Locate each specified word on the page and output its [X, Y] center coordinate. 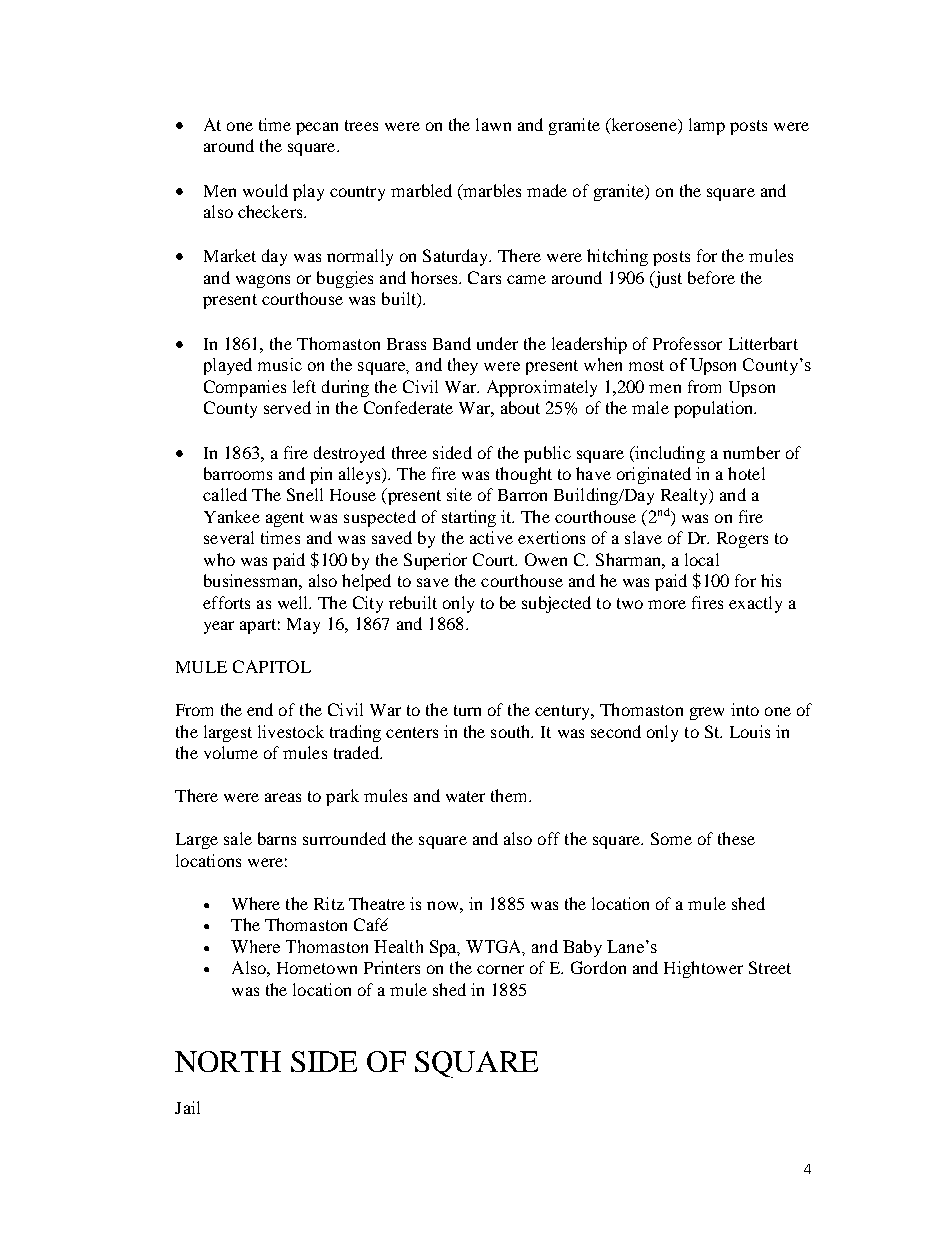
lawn [493, 124]
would [265, 190]
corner [500, 969]
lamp [707, 126]
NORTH [228, 1061]
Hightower [703, 969]
